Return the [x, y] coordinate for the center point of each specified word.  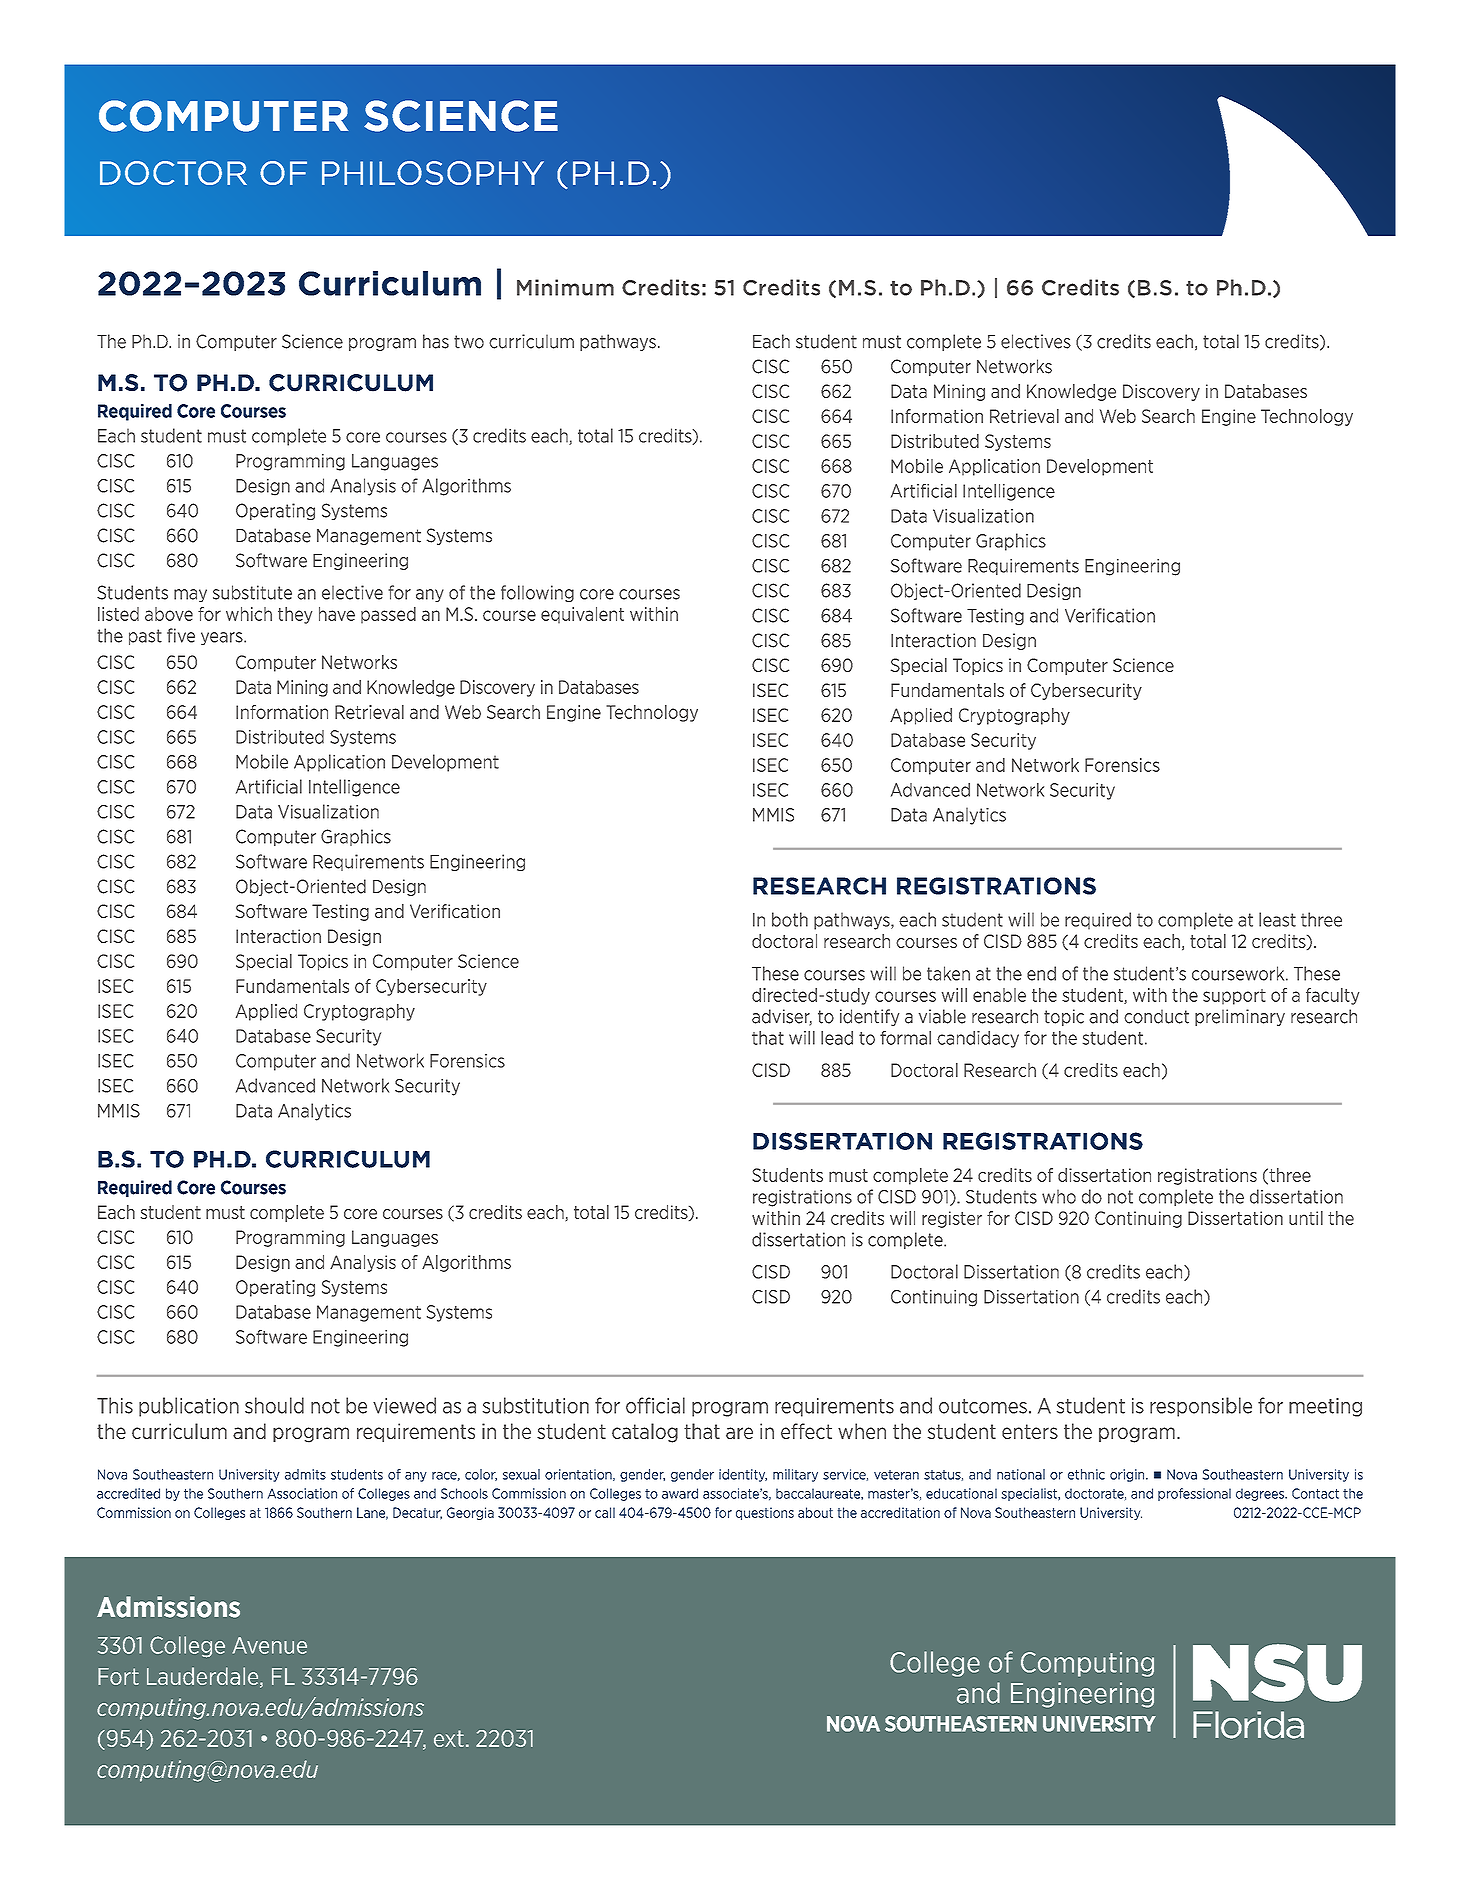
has [436, 341]
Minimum [565, 287]
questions [765, 1513]
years [223, 638]
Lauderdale [204, 1677]
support [1234, 997]
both [790, 919]
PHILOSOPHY [433, 173]
